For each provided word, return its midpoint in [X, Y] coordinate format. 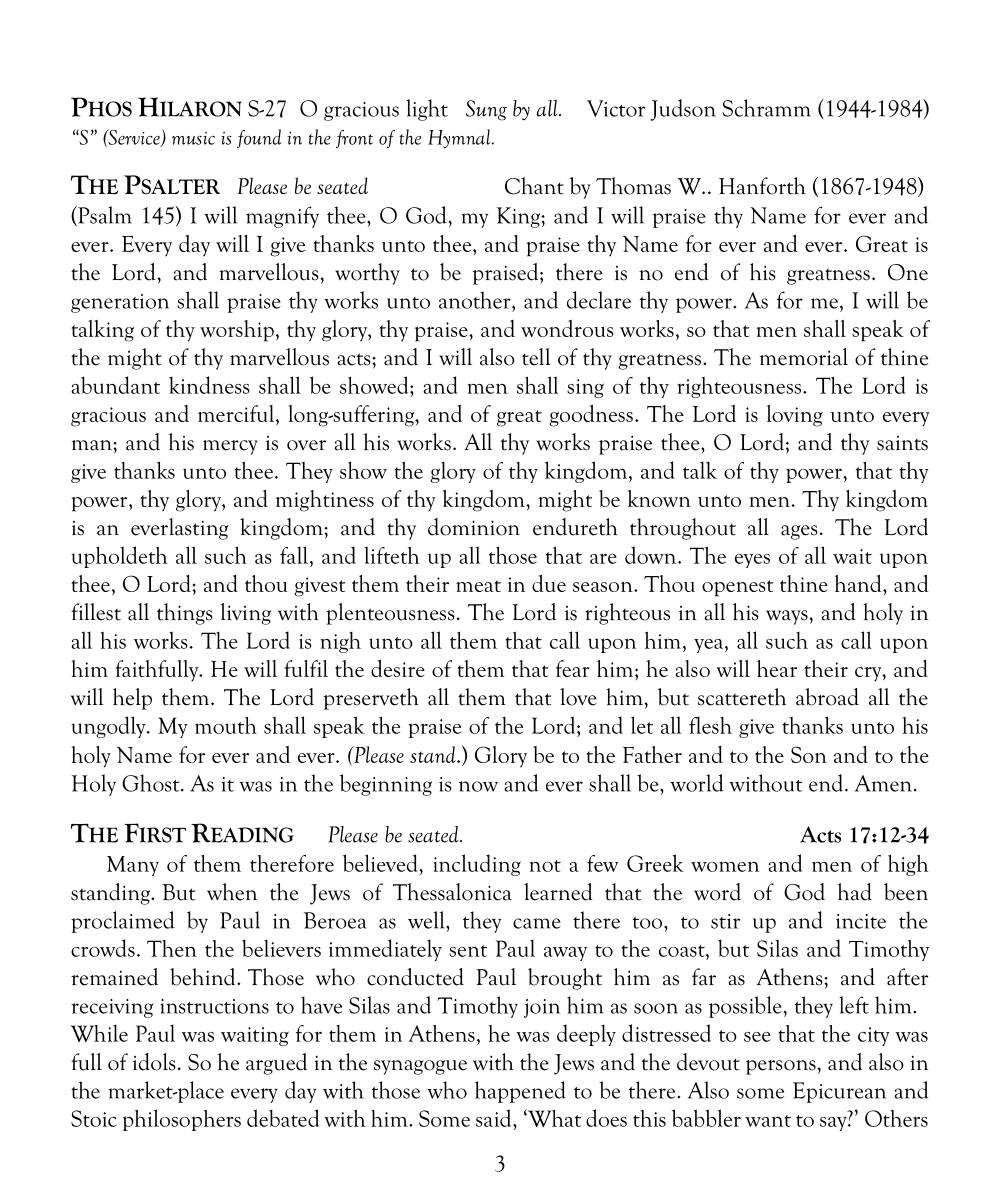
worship [237, 331]
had [855, 892]
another [476, 300]
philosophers [182, 1120]
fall [295, 555]
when [232, 892]
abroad [827, 697]
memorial [804, 357]
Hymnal [460, 138]
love [578, 697]
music [193, 138]
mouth [226, 725]
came [537, 923]
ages [799, 532]
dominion [474, 527]
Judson [683, 110]
